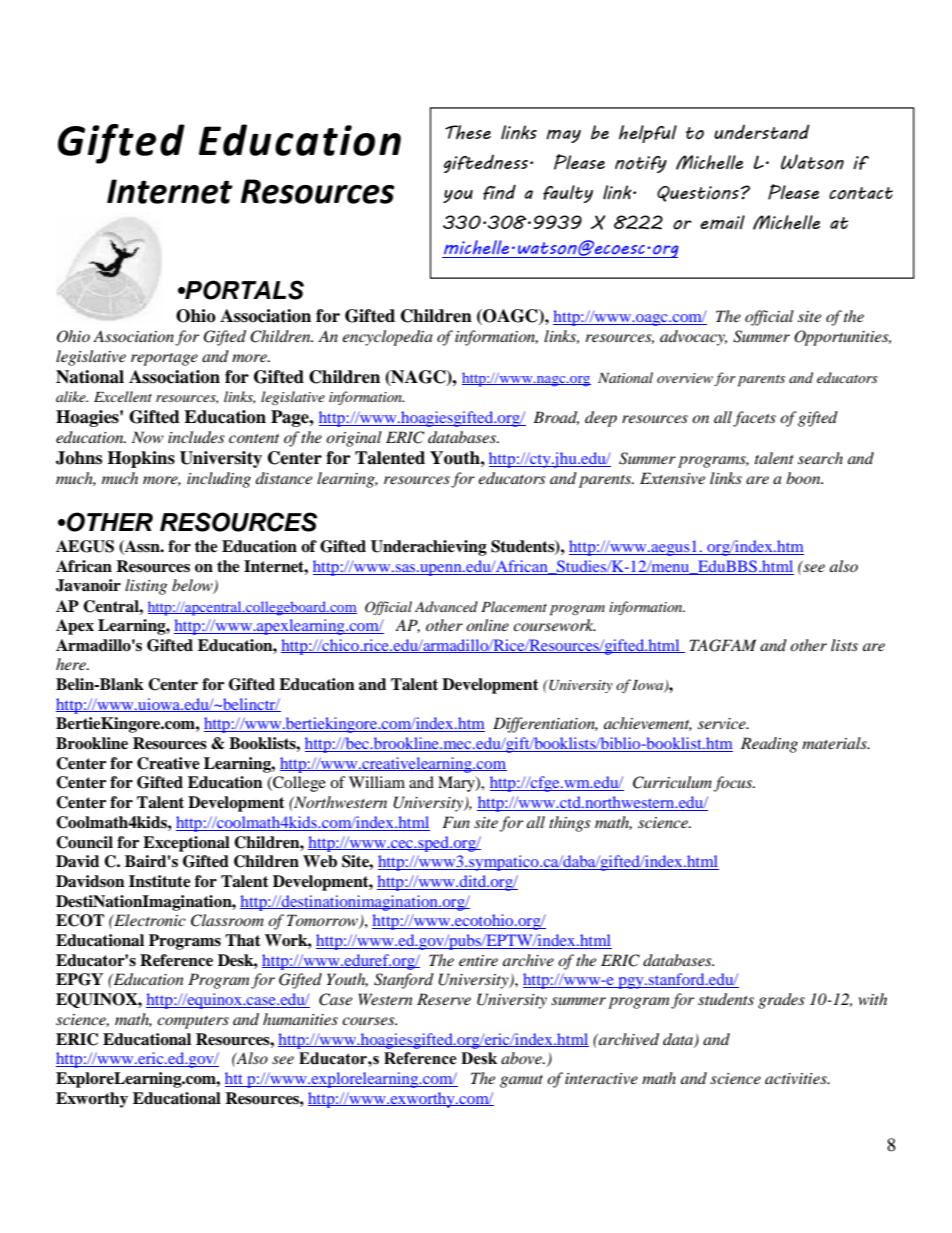  What do you see at coordinates (446, 606) in the document?
I see `Advanced` at bounding box center [446, 606].
